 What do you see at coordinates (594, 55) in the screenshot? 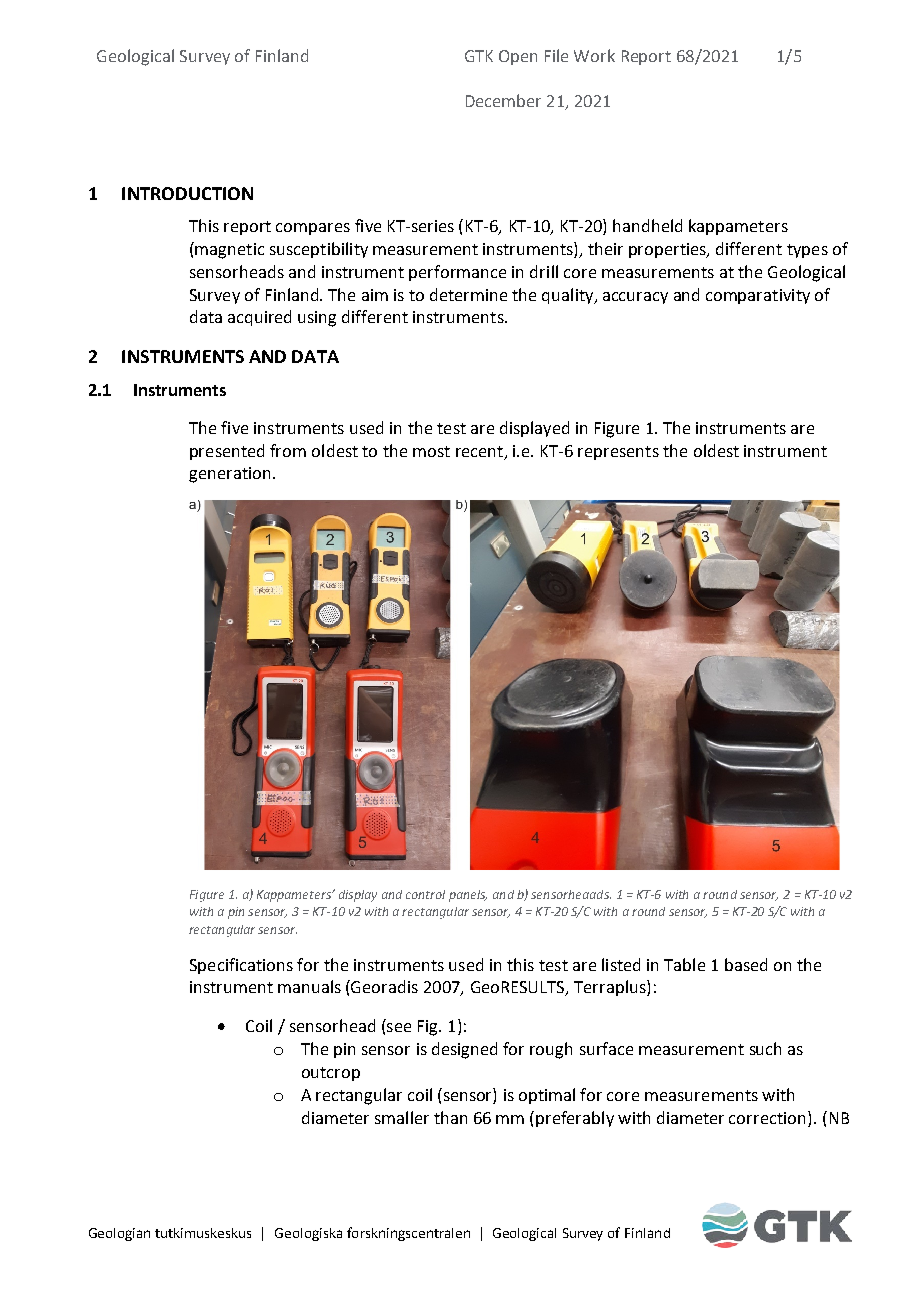
I see `Work` at bounding box center [594, 55].
